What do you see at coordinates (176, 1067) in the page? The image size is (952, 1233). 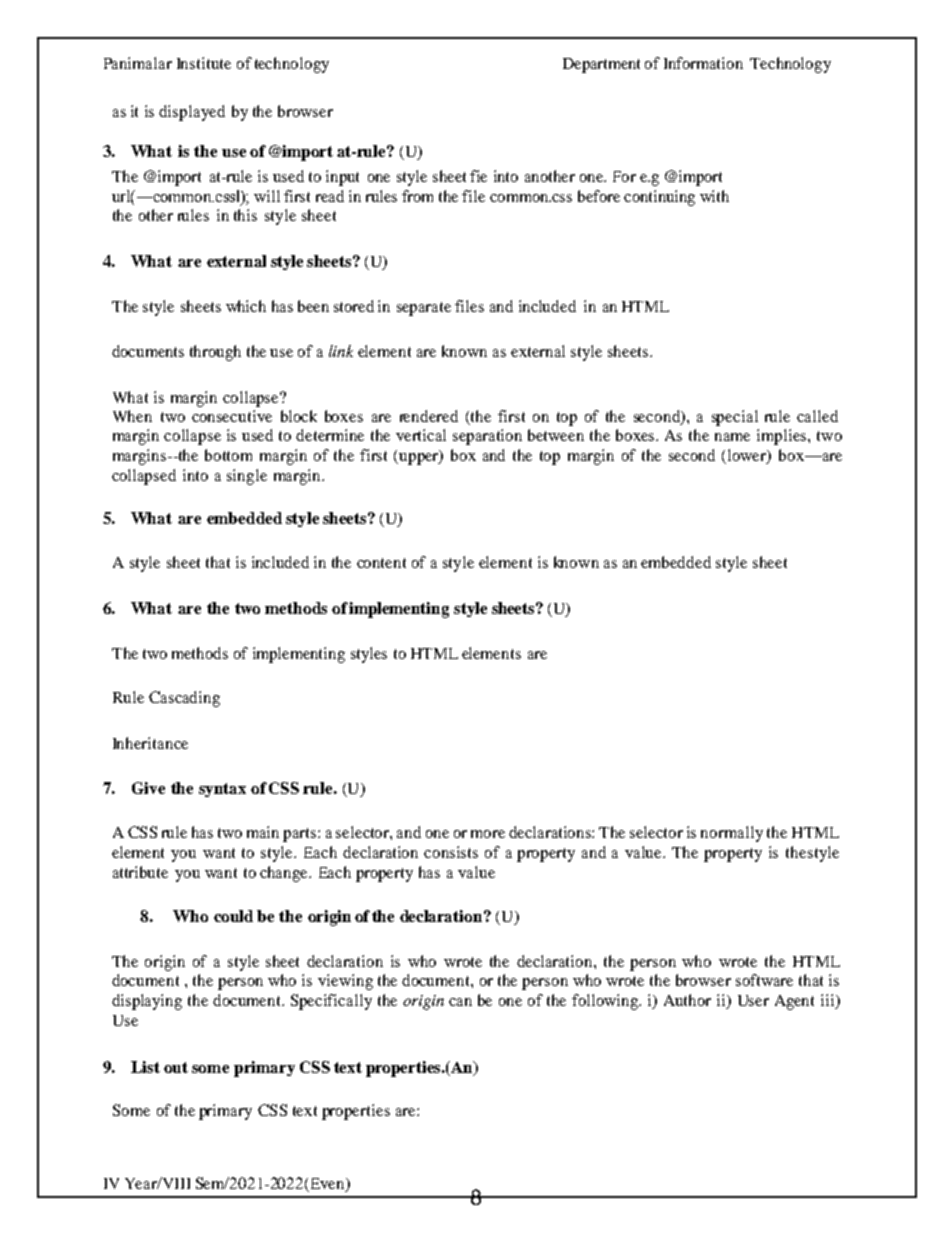 I see `out` at bounding box center [176, 1067].
